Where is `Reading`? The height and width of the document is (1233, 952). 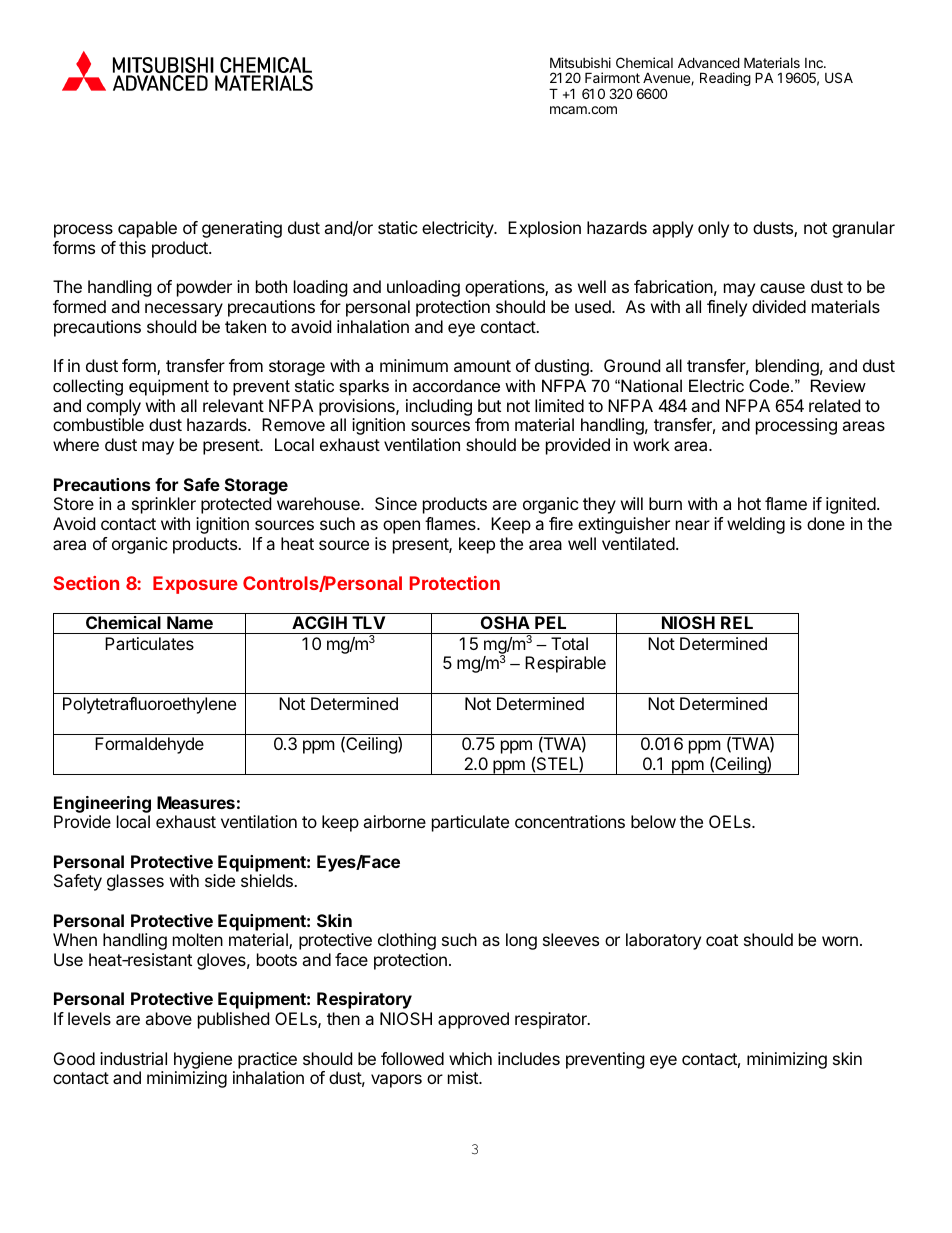 Reading is located at coordinates (725, 79).
